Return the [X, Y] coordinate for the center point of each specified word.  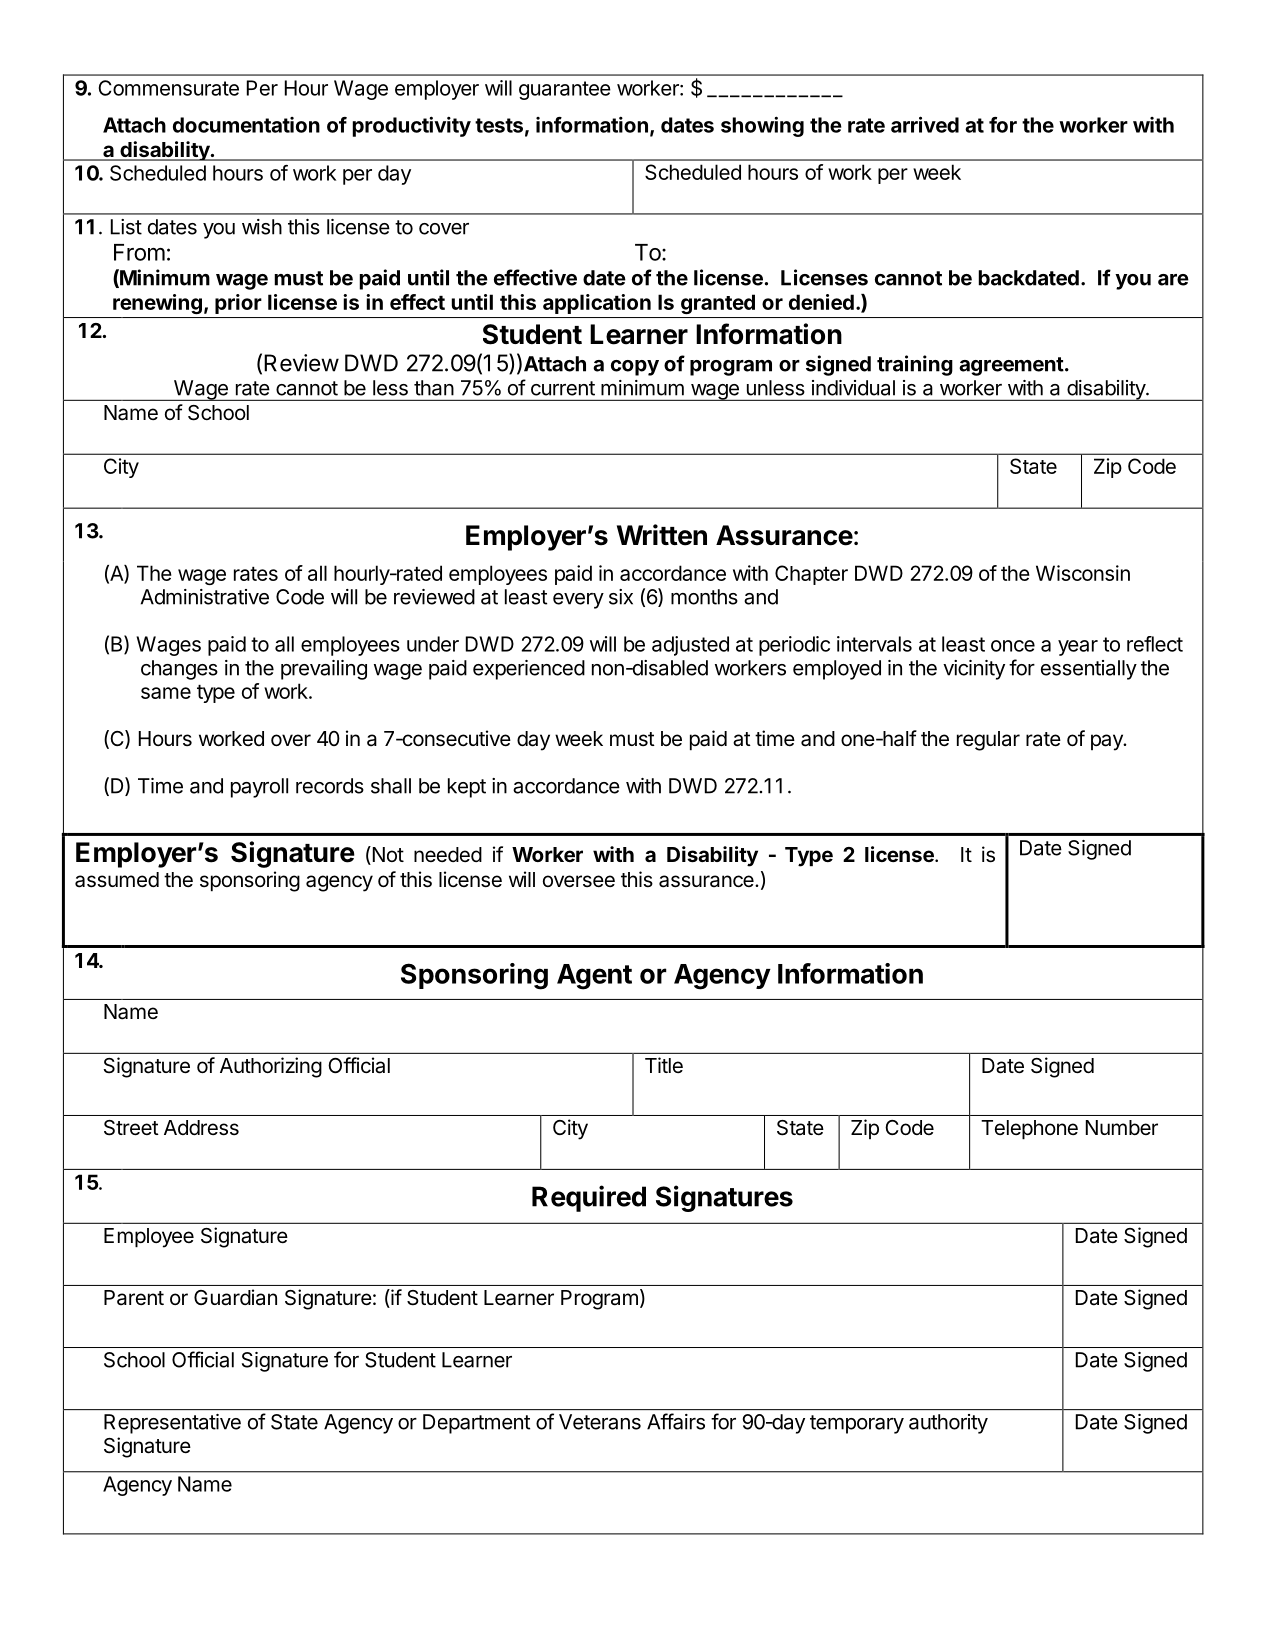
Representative [172, 1424]
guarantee [565, 90]
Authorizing [271, 1067]
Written [662, 535]
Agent [594, 977]
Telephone [1029, 1130]
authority [948, 1424]
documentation [246, 125]
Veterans [600, 1422]
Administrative [204, 597]
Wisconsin [1083, 573]
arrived [925, 124]
